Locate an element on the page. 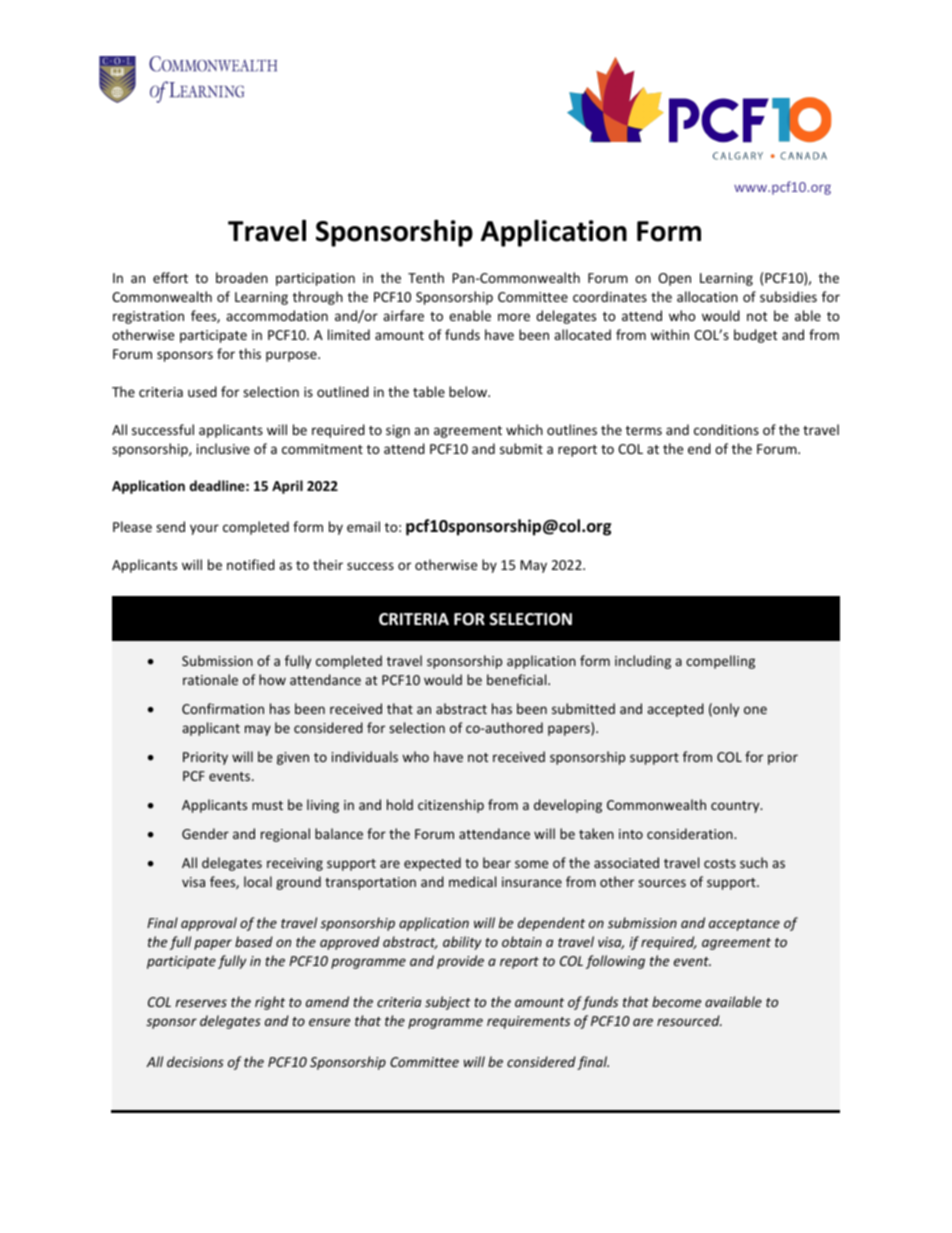 This document has height=1233, width=952. rationale is located at coordinates (210, 679).
